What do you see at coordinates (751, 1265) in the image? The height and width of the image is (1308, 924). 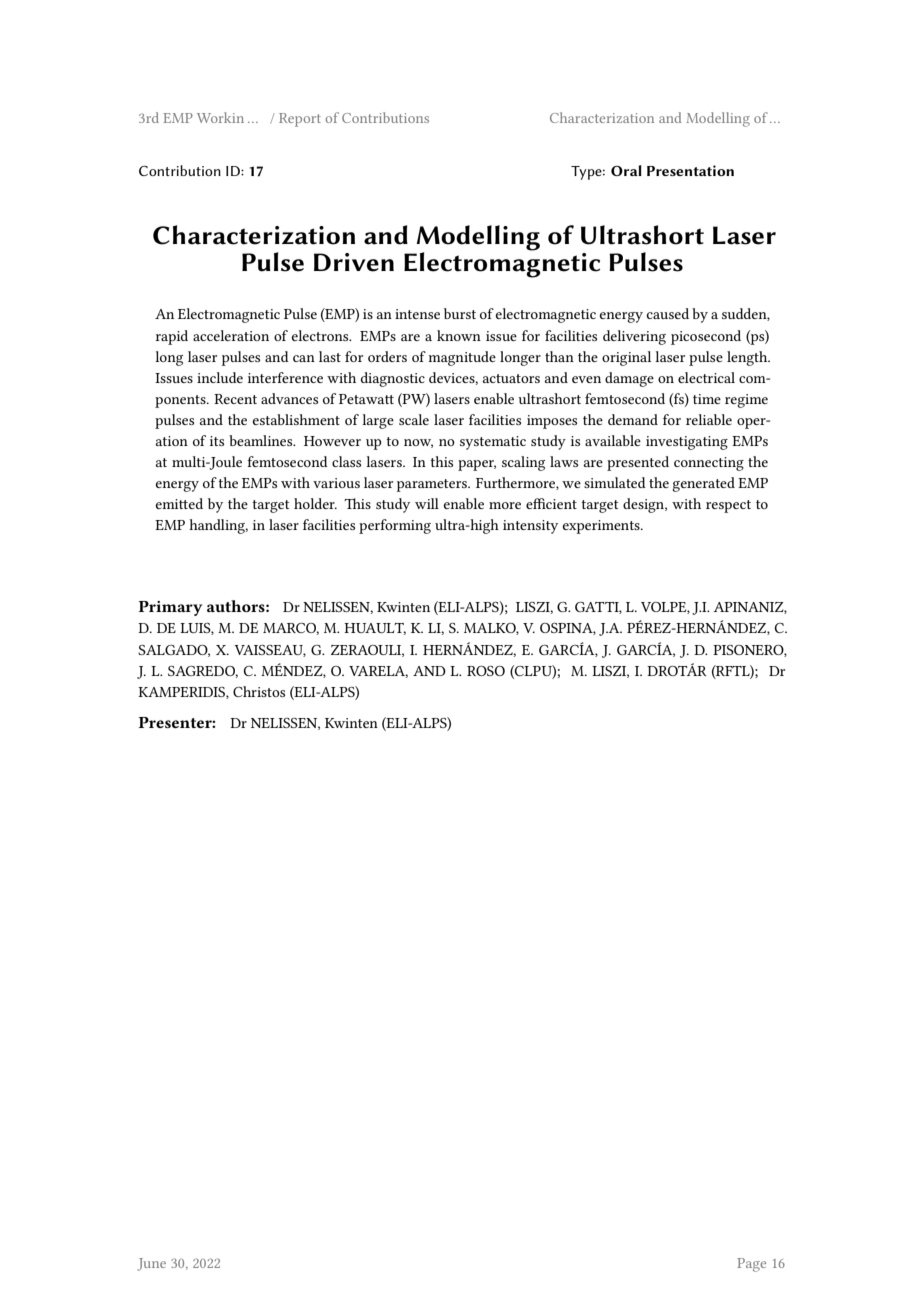 I see `Page` at bounding box center [751, 1265].
